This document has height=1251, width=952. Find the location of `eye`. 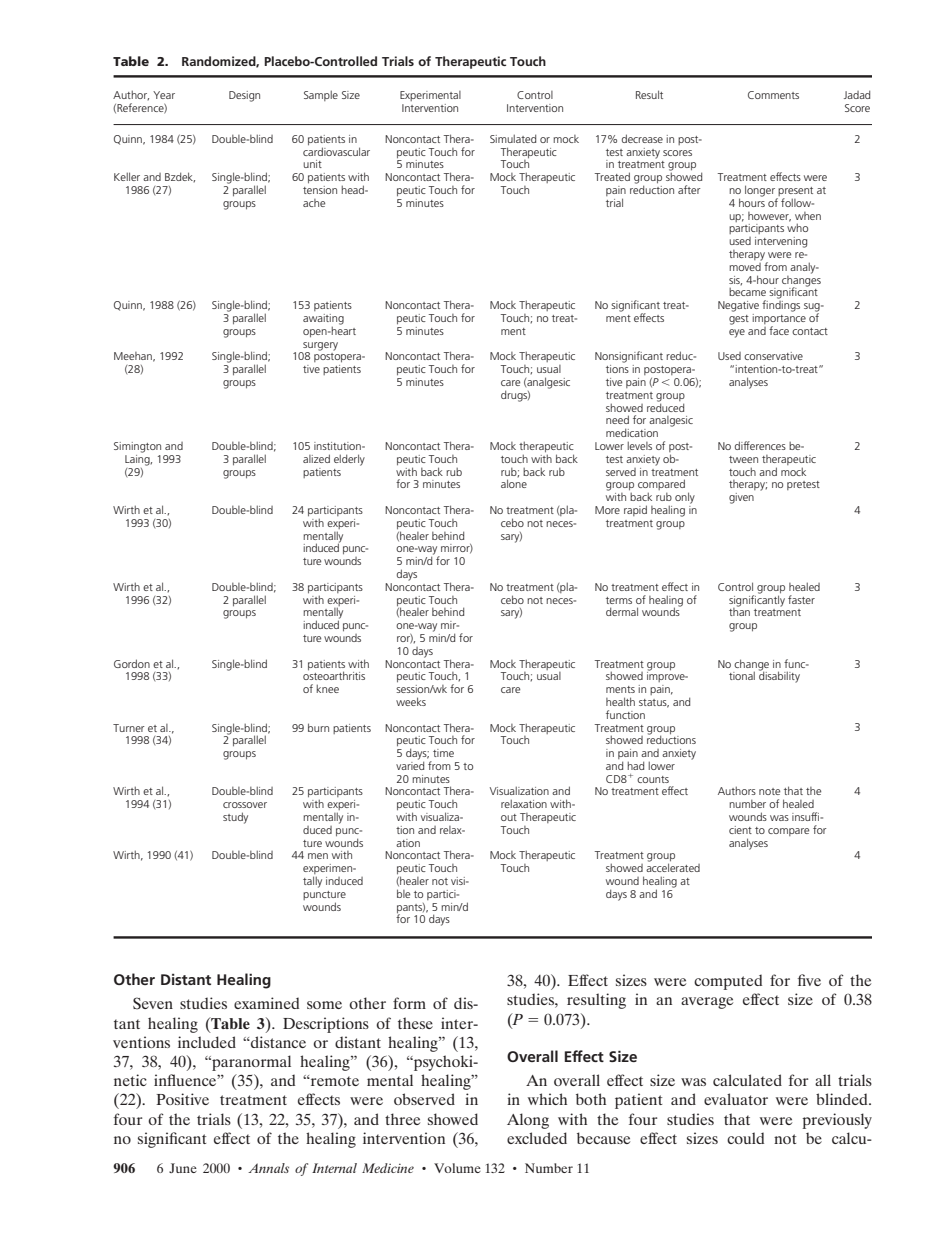

eye is located at coordinates (737, 333).
